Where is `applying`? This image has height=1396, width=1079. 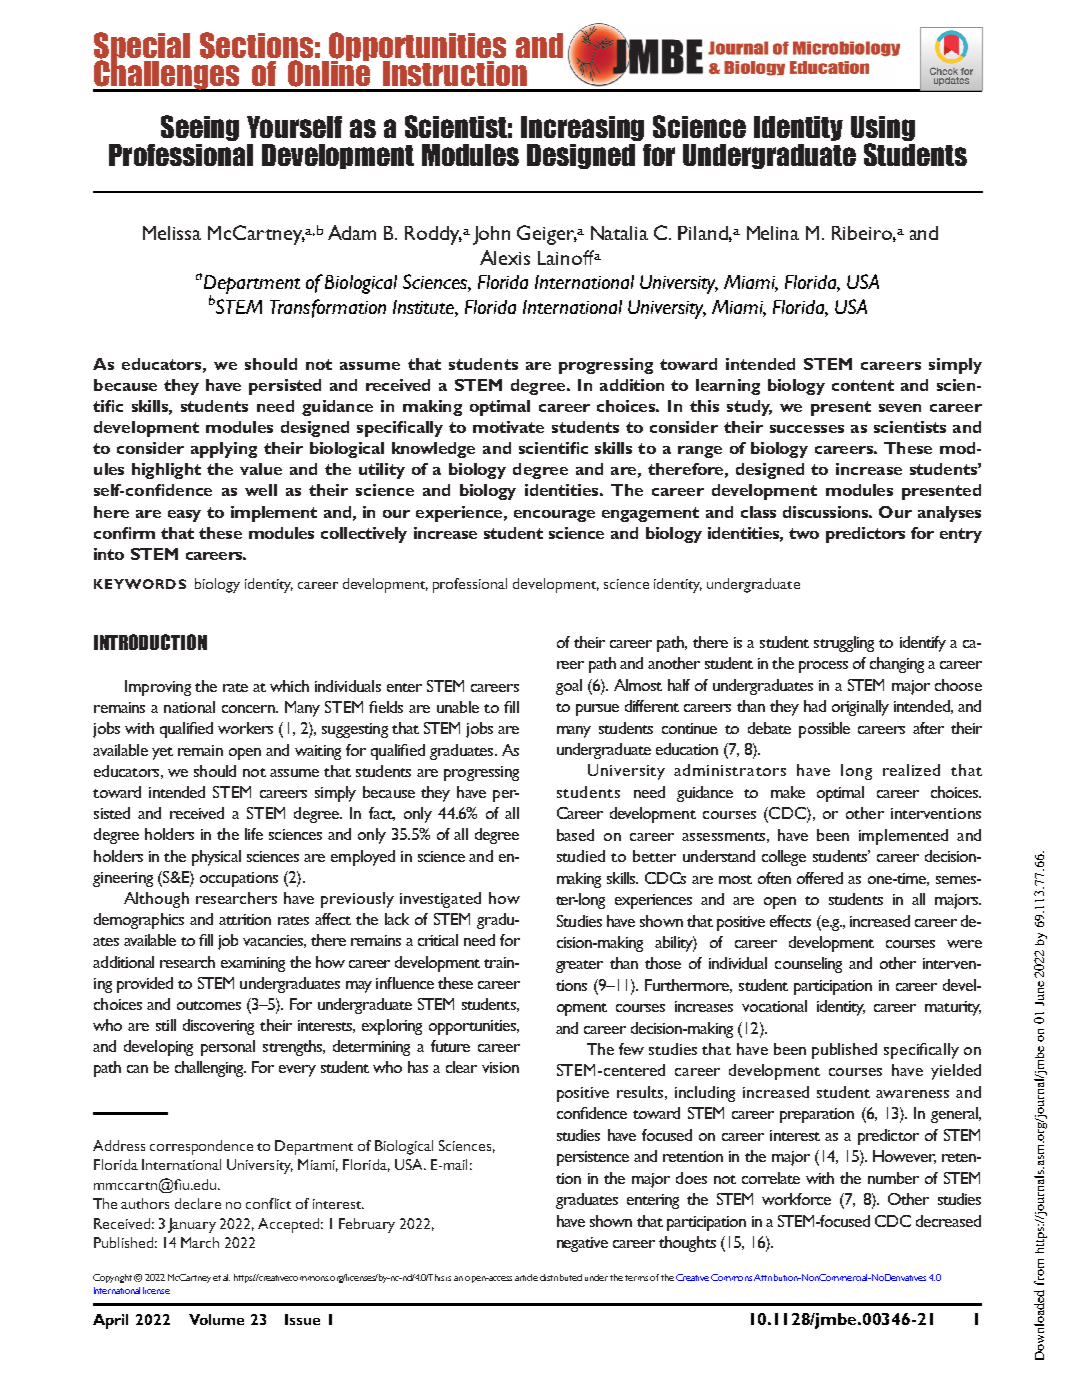
applying is located at coordinates (224, 450).
